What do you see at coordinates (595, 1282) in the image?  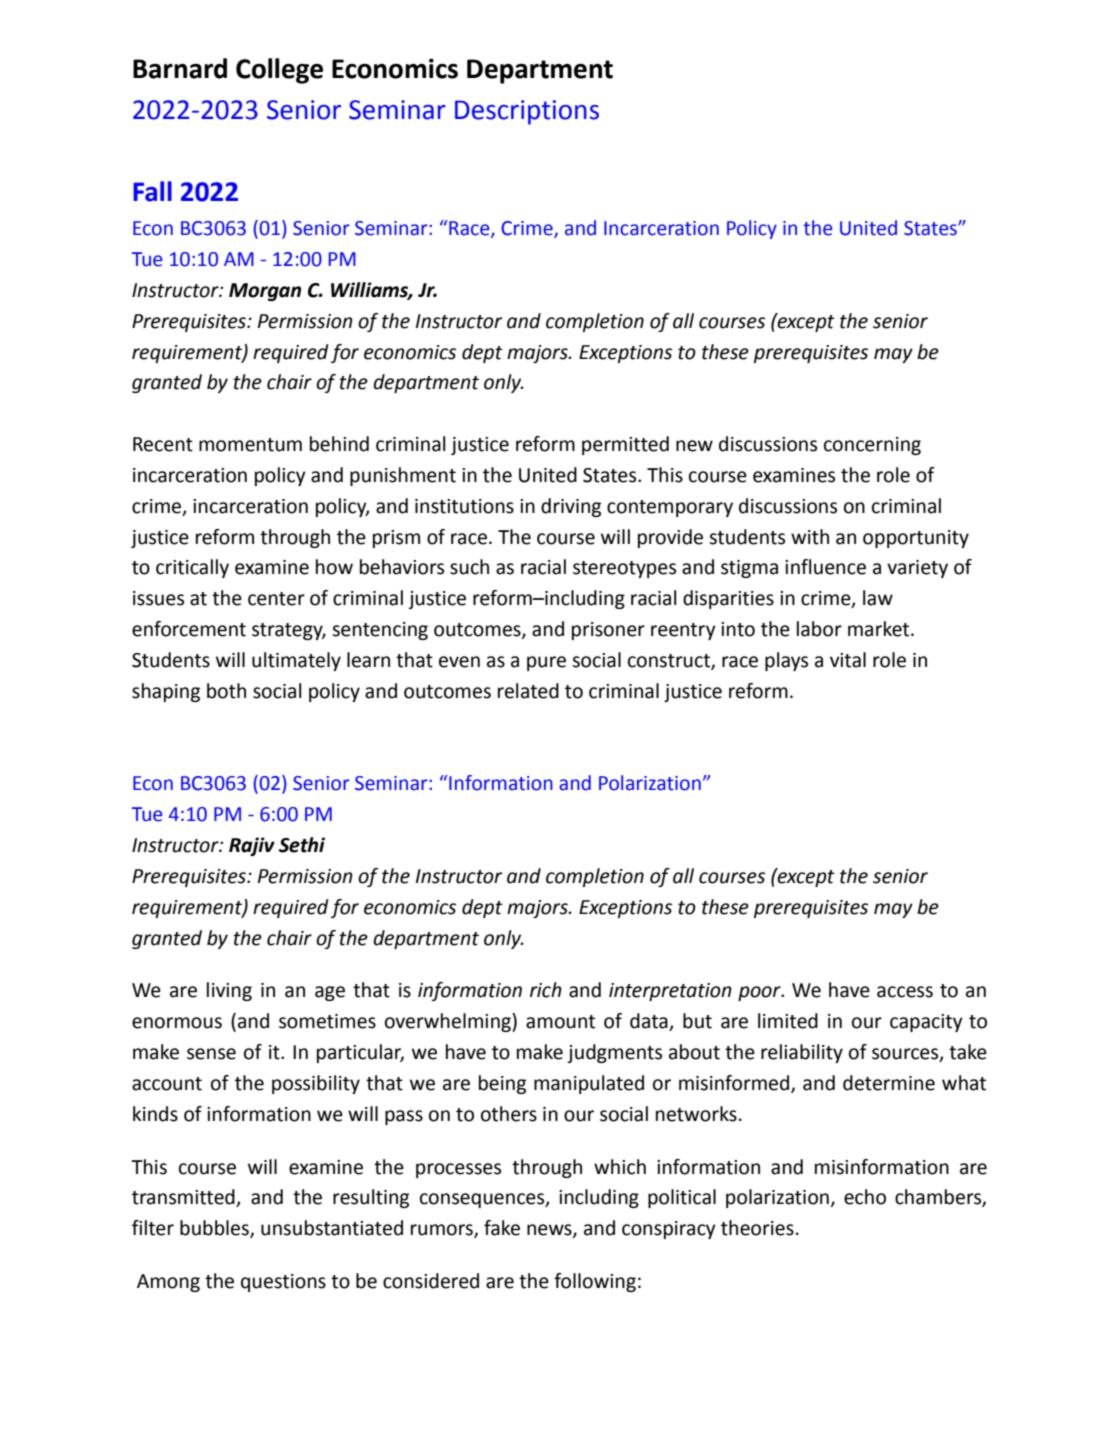 I see `following` at bounding box center [595, 1282].
